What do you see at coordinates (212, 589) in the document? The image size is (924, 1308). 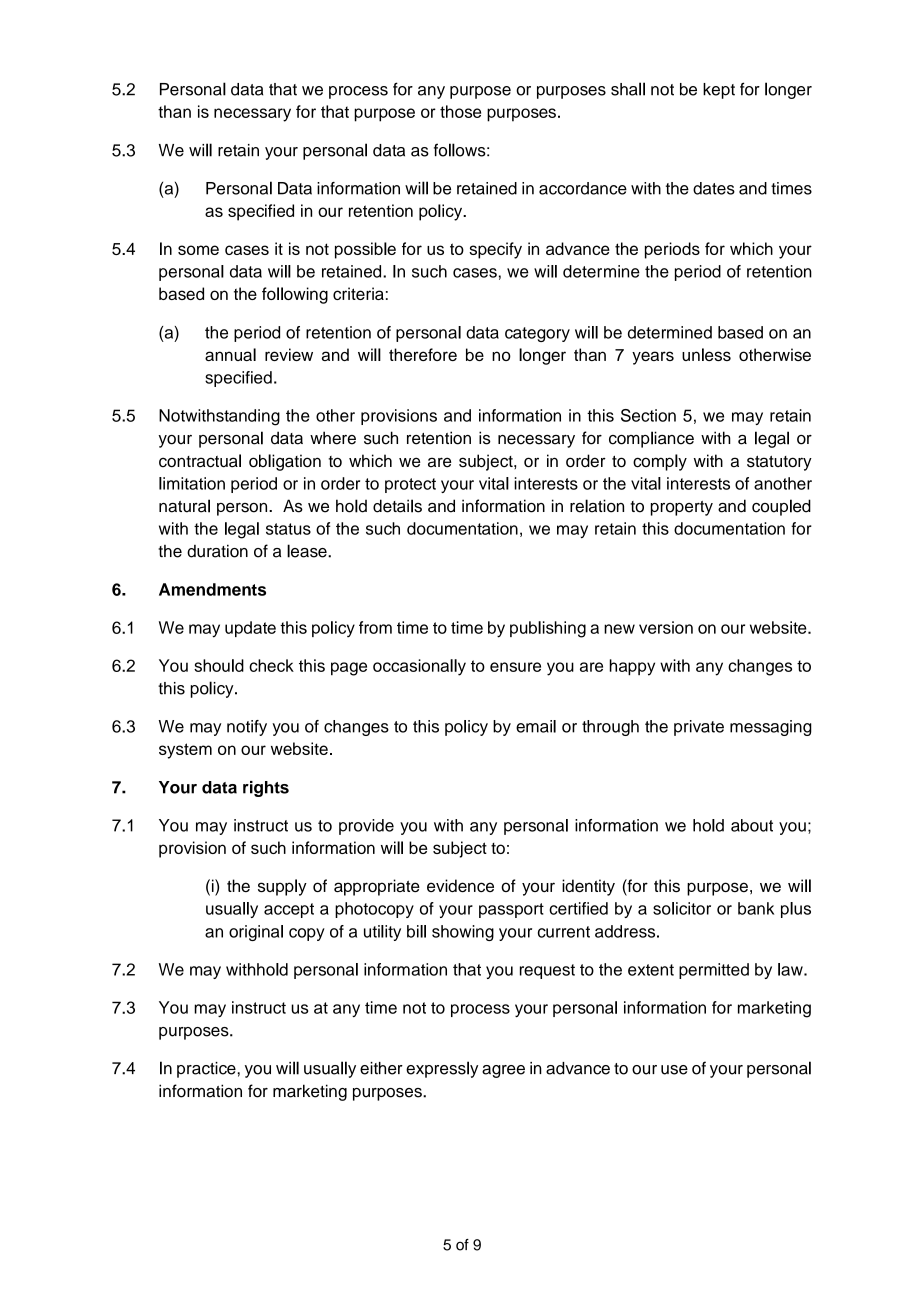 I see `Amendments` at bounding box center [212, 589].
